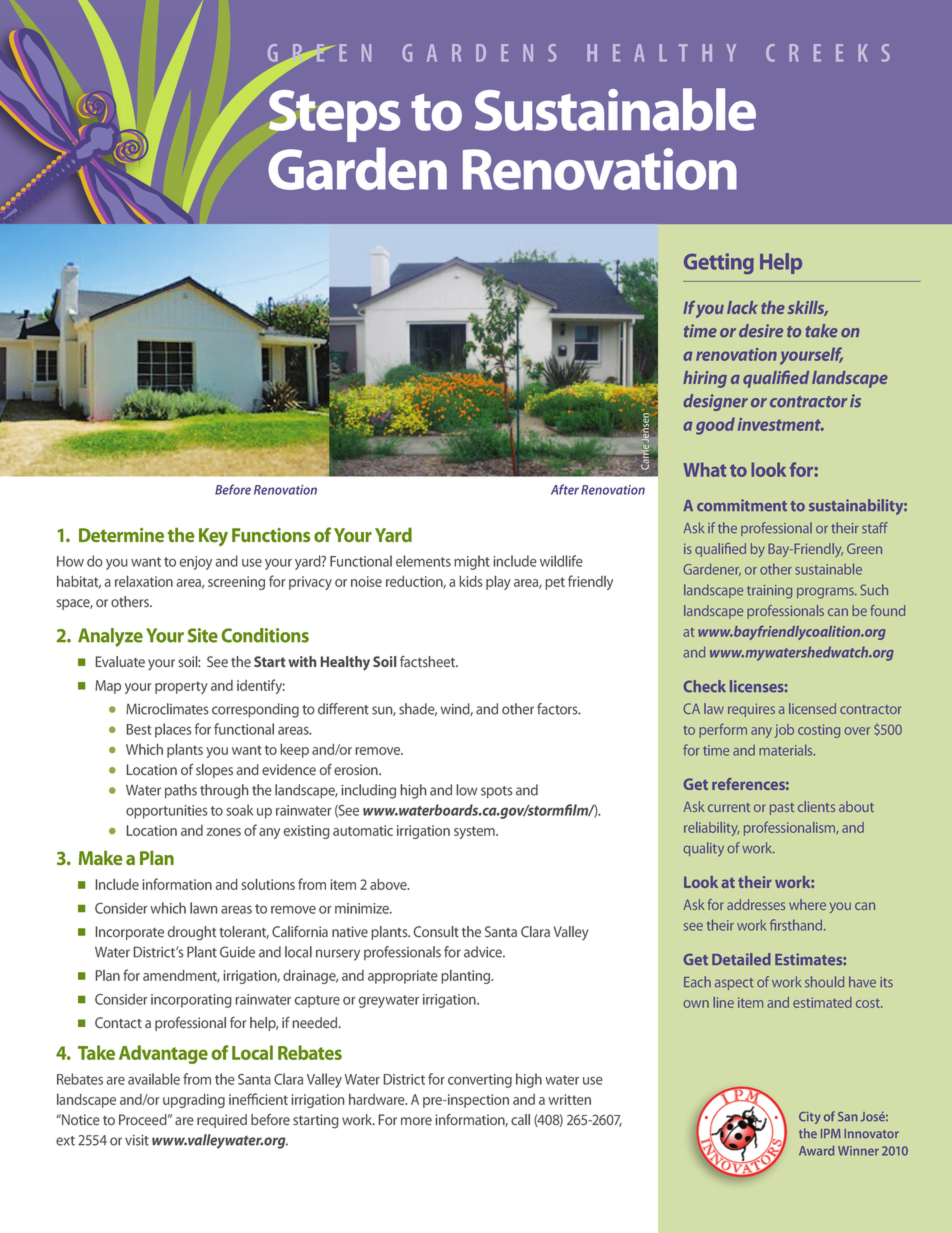 This image has width=952, height=1233. I want to click on where, so click(807, 904).
